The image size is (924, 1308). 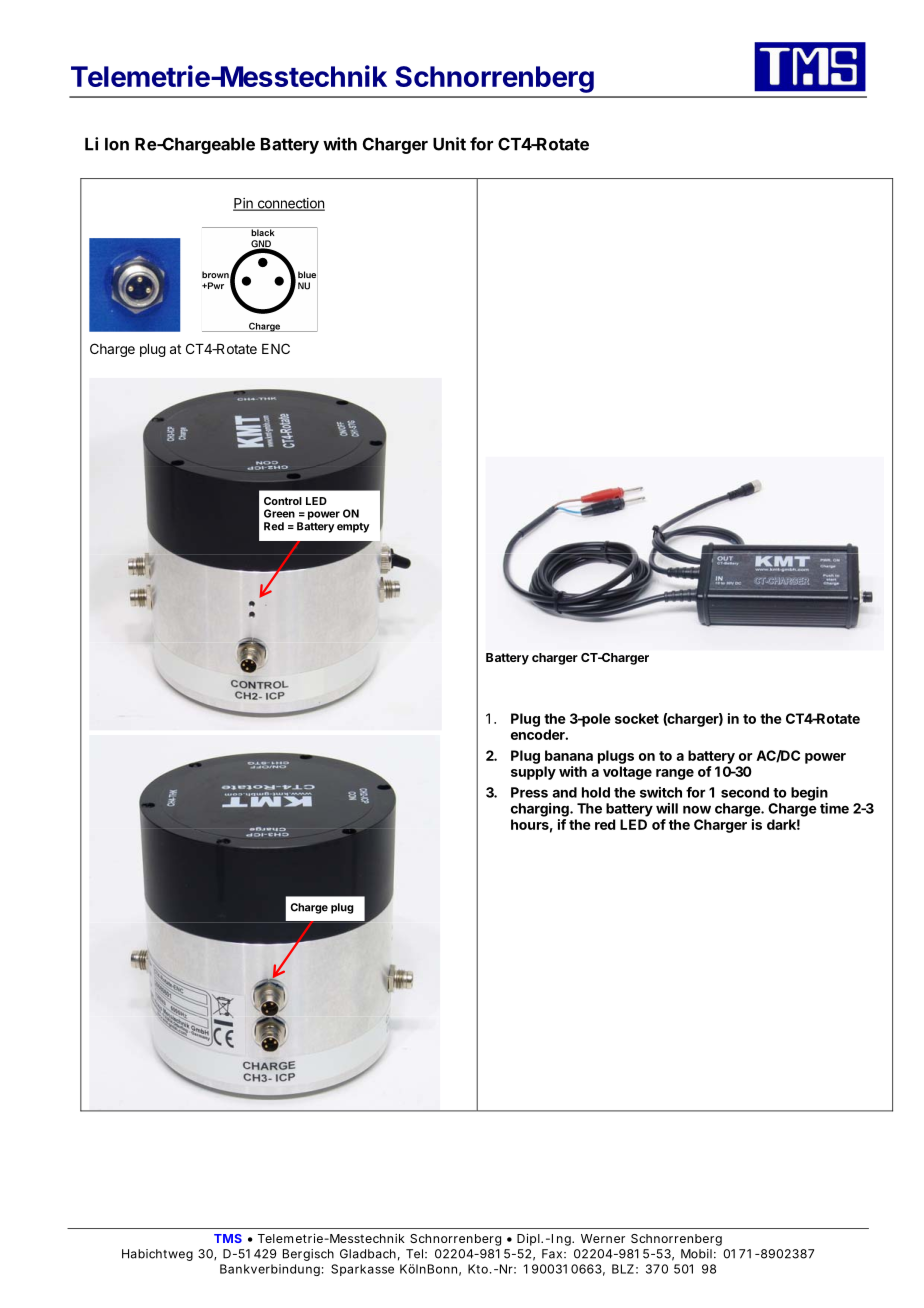 What do you see at coordinates (244, 204) in the page?
I see `Pin` at bounding box center [244, 204].
